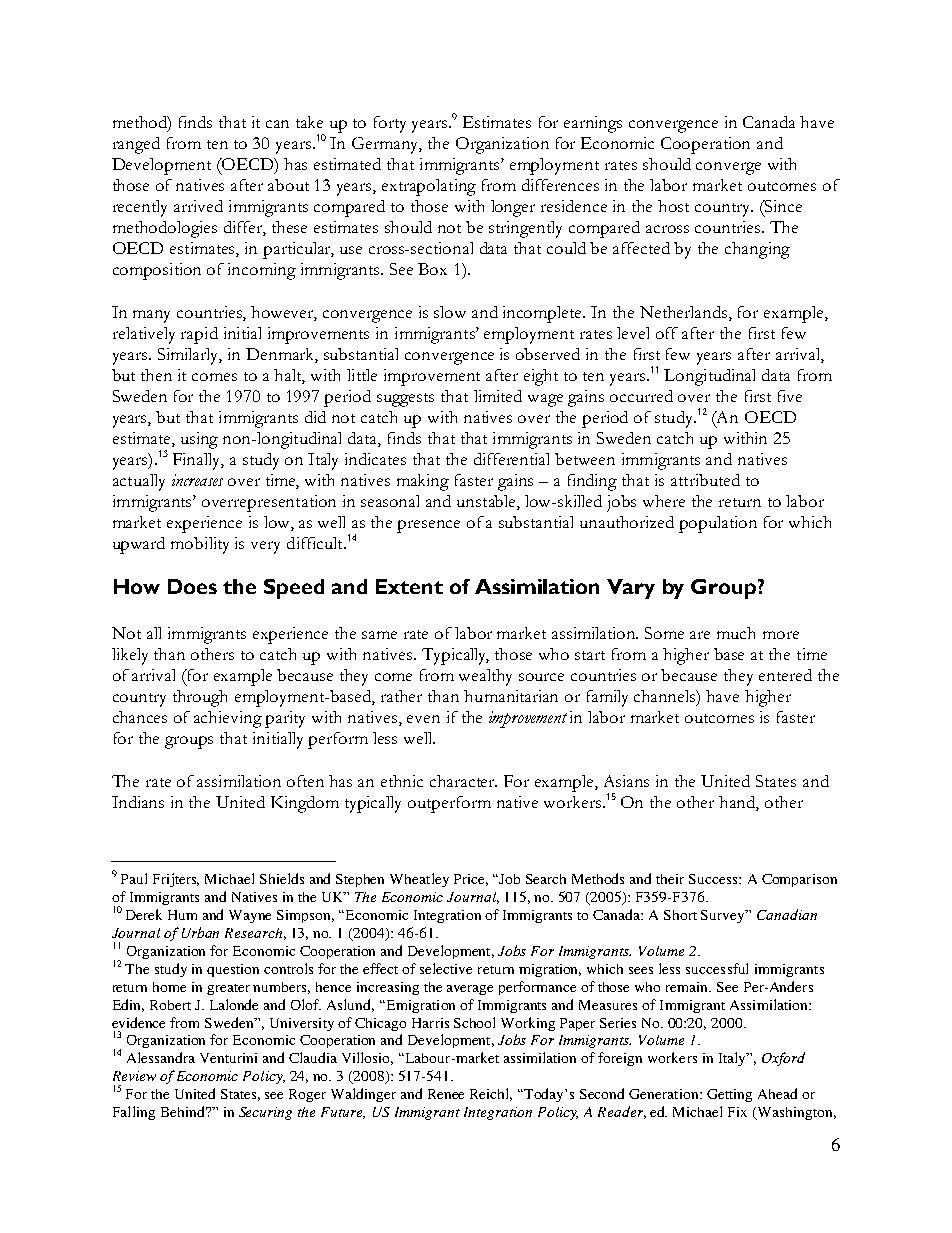 This screenshot has height=1233, width=952. I want to click on extrapolating, so click(429, 187).
